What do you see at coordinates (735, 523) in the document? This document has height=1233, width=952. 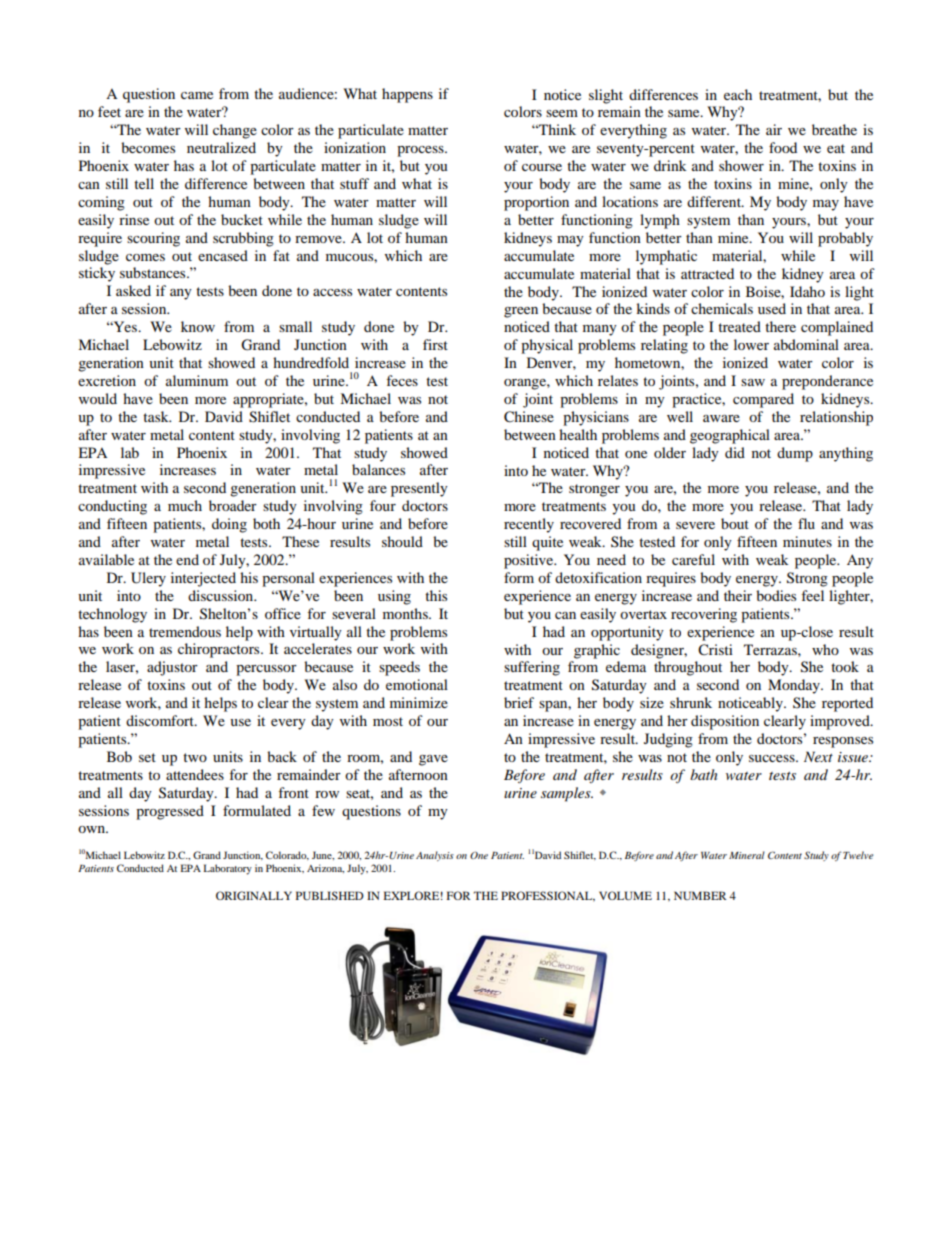 I see `bout` at bounding box center [735, 523].
